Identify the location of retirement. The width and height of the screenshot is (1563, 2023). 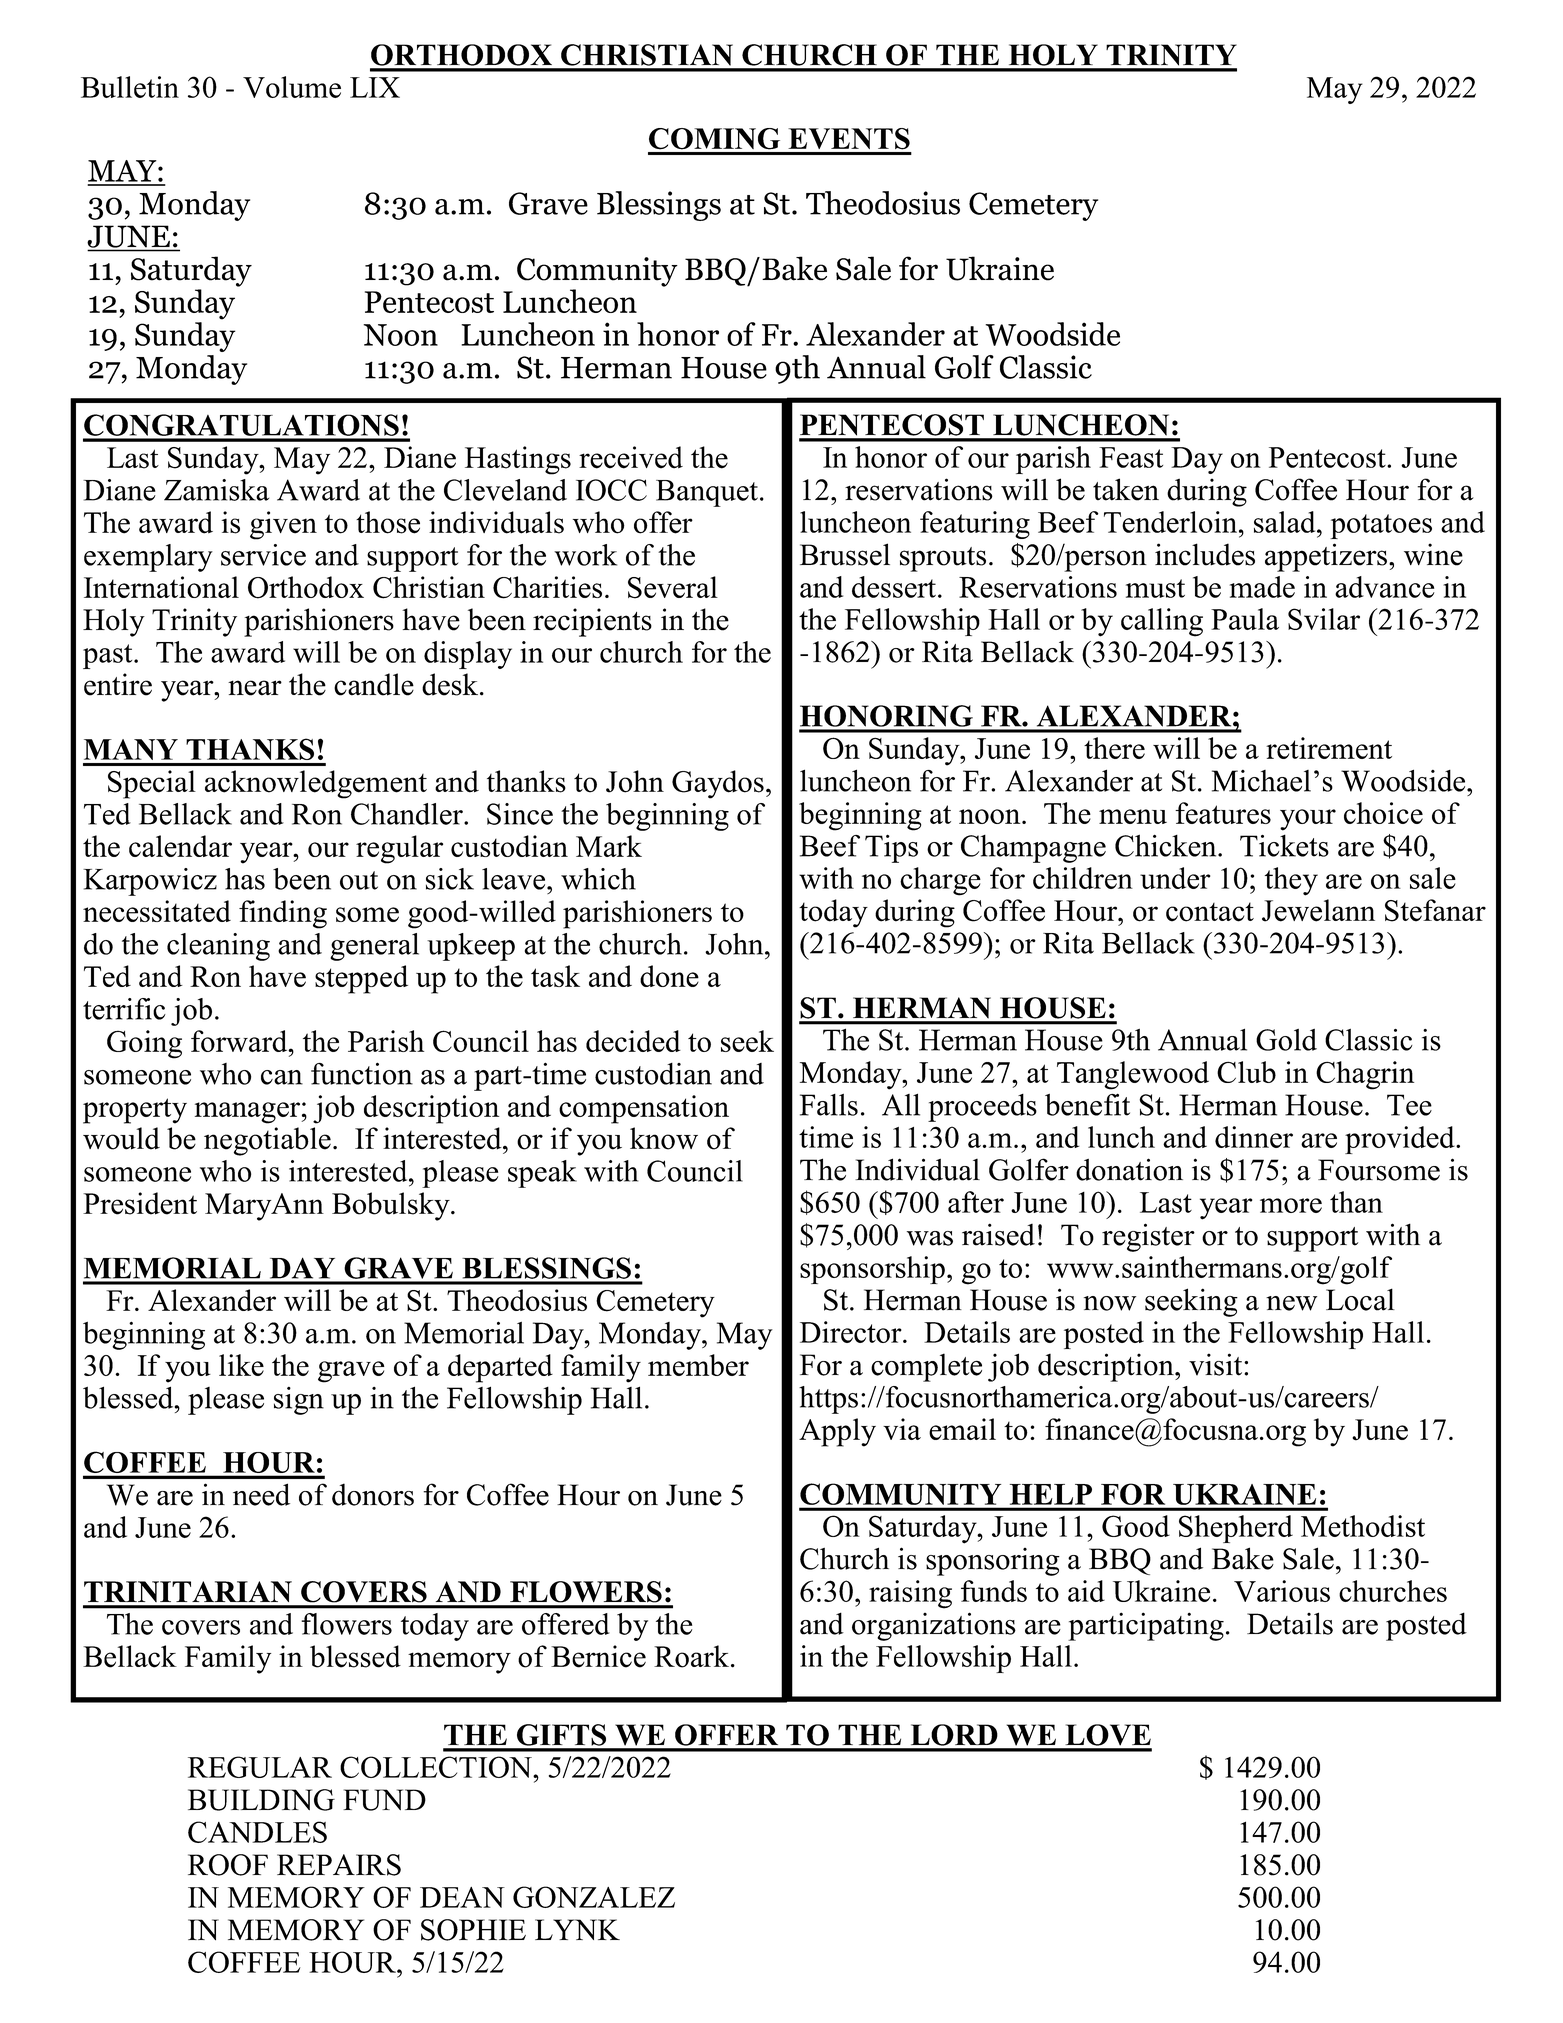
(1329, 748).
